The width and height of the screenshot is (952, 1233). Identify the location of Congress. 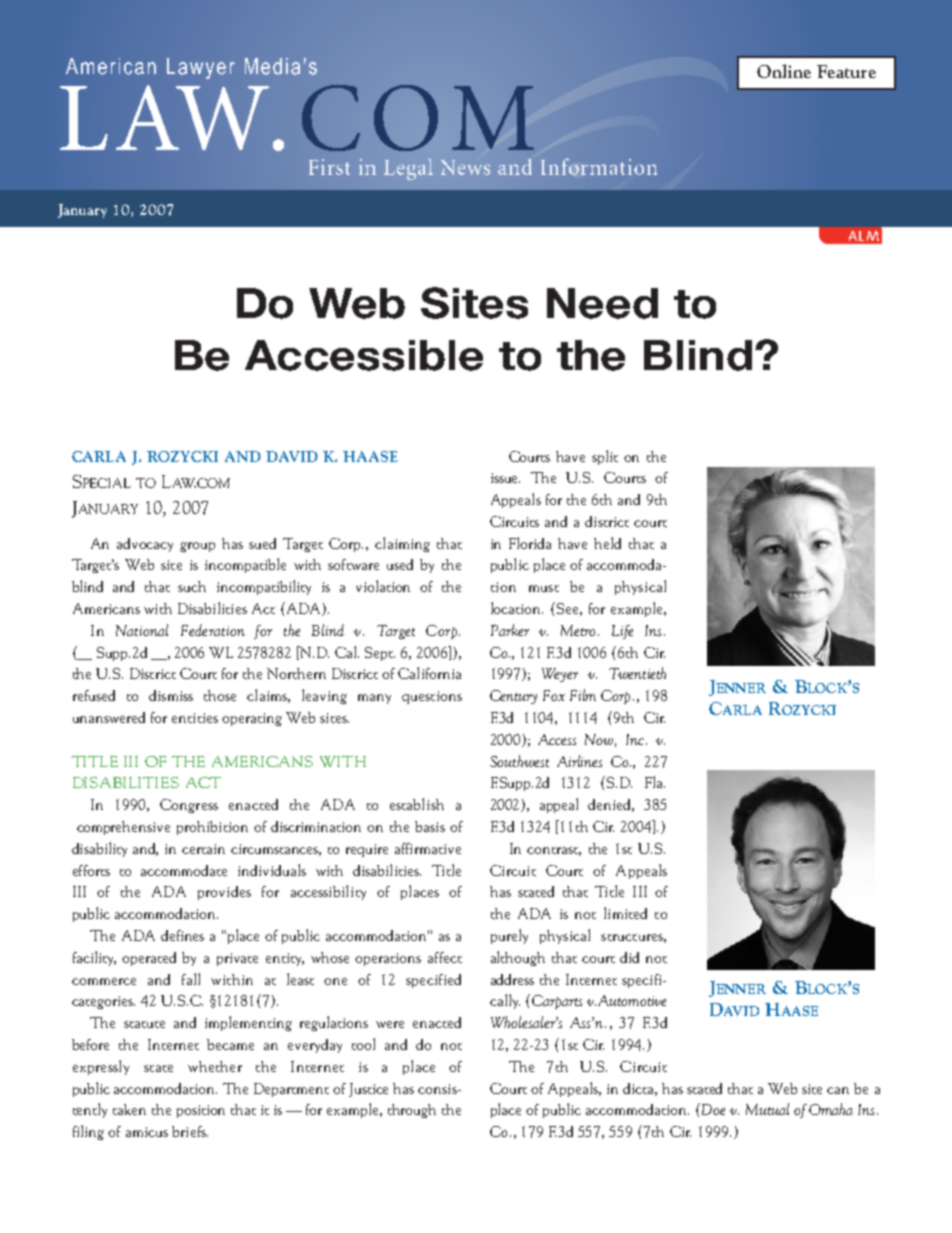
(189, 806).
